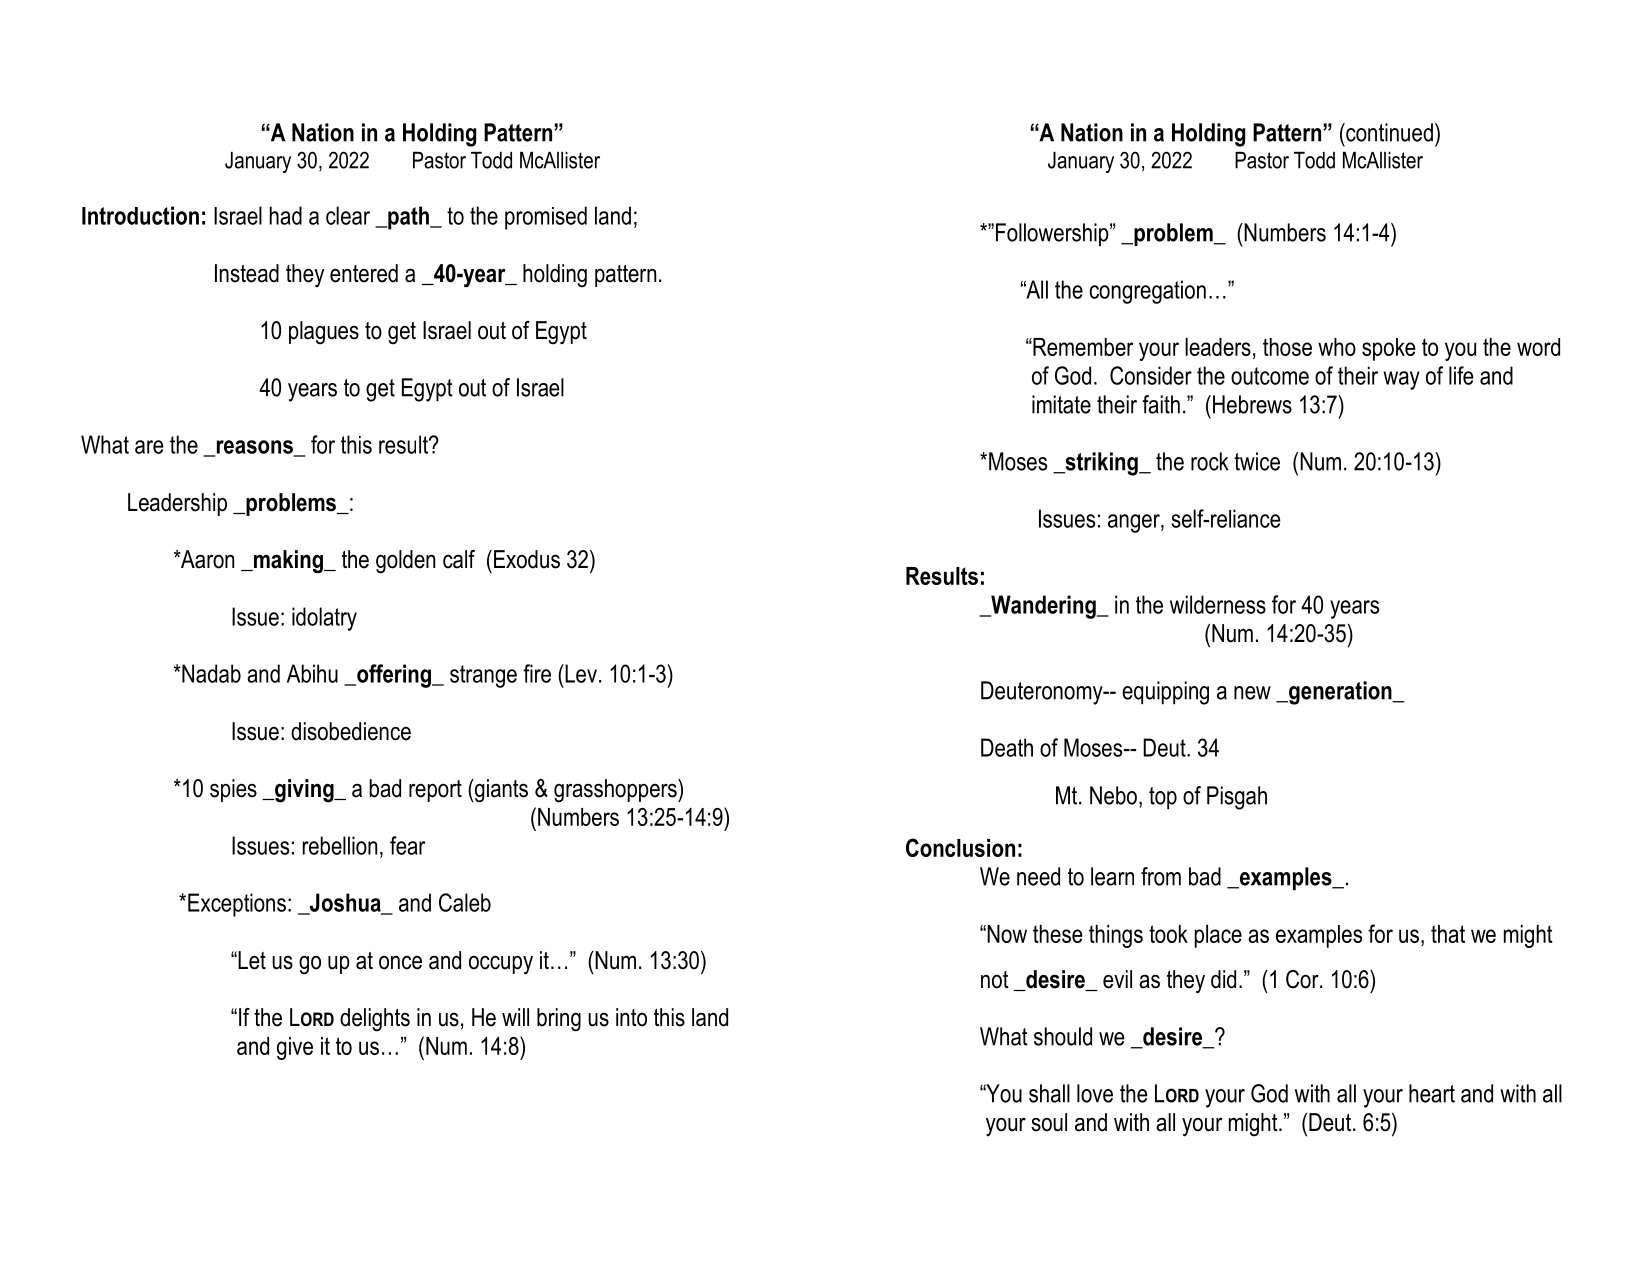 The width and height of the page is (1646, 1272). I want to click on wilderness, so click(1218, 604).
